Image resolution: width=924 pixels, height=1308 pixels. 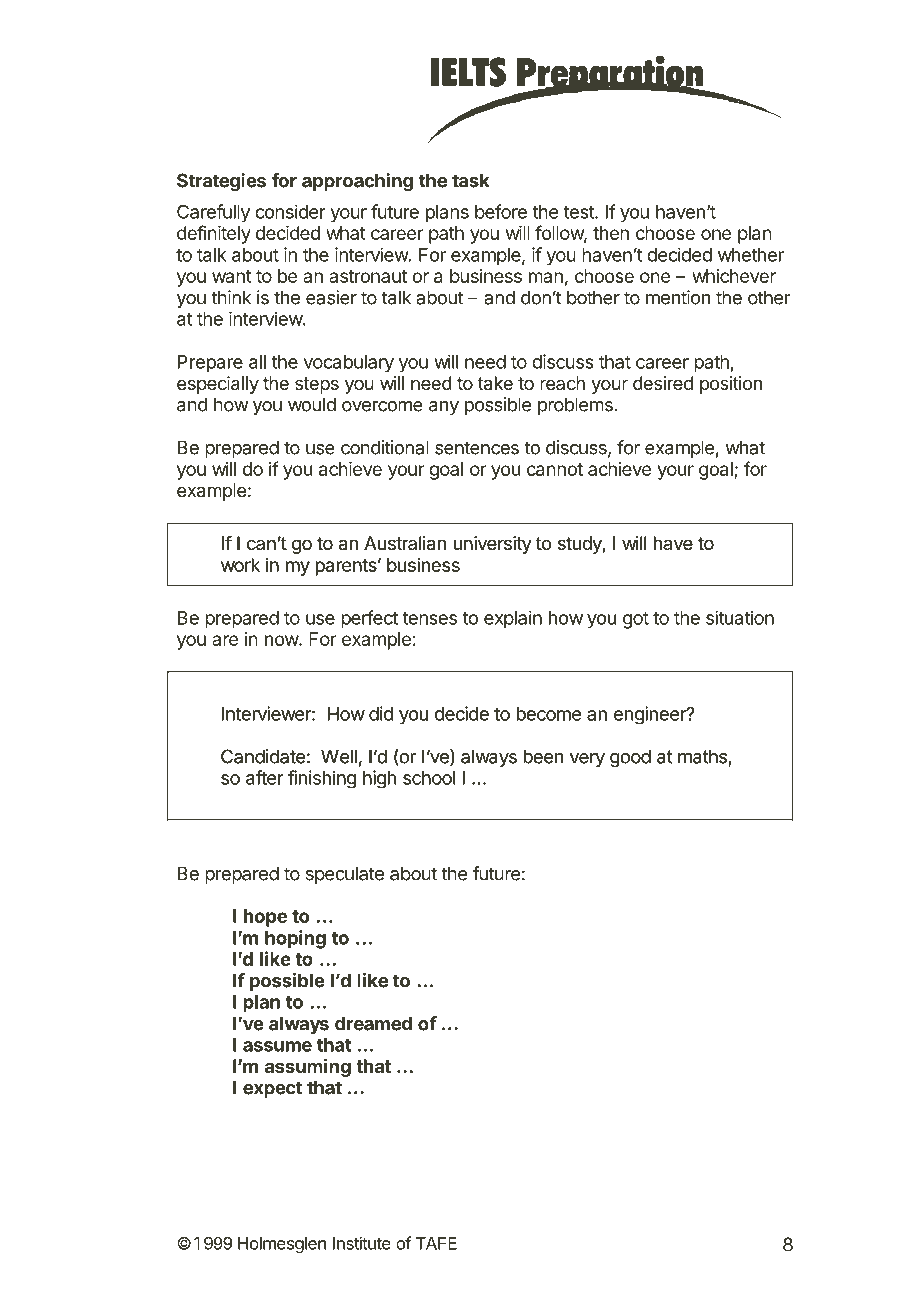 I want to click on maths, so click(x=702, y=756).
